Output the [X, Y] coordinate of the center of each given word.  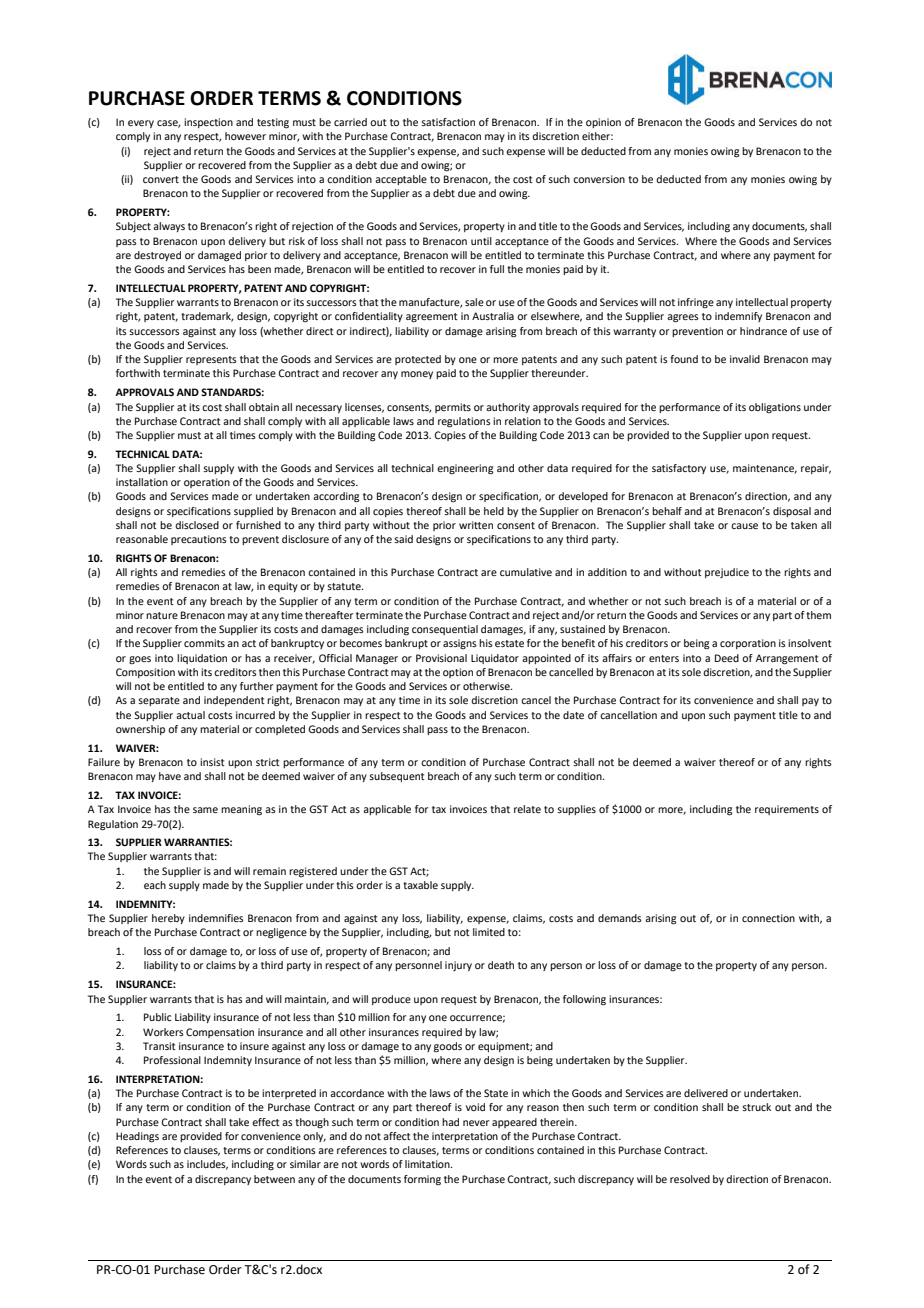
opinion [603, 123]
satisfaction [448, 122]
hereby [168, 919]
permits [453, 408]
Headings [137, 1137]
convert [161, 179]
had [450, 1122]
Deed [727, 658]
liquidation [202, 659]
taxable [420, 885]
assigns [460, 644]
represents [211, 360]
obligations [775, 408]
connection [768, 918]
